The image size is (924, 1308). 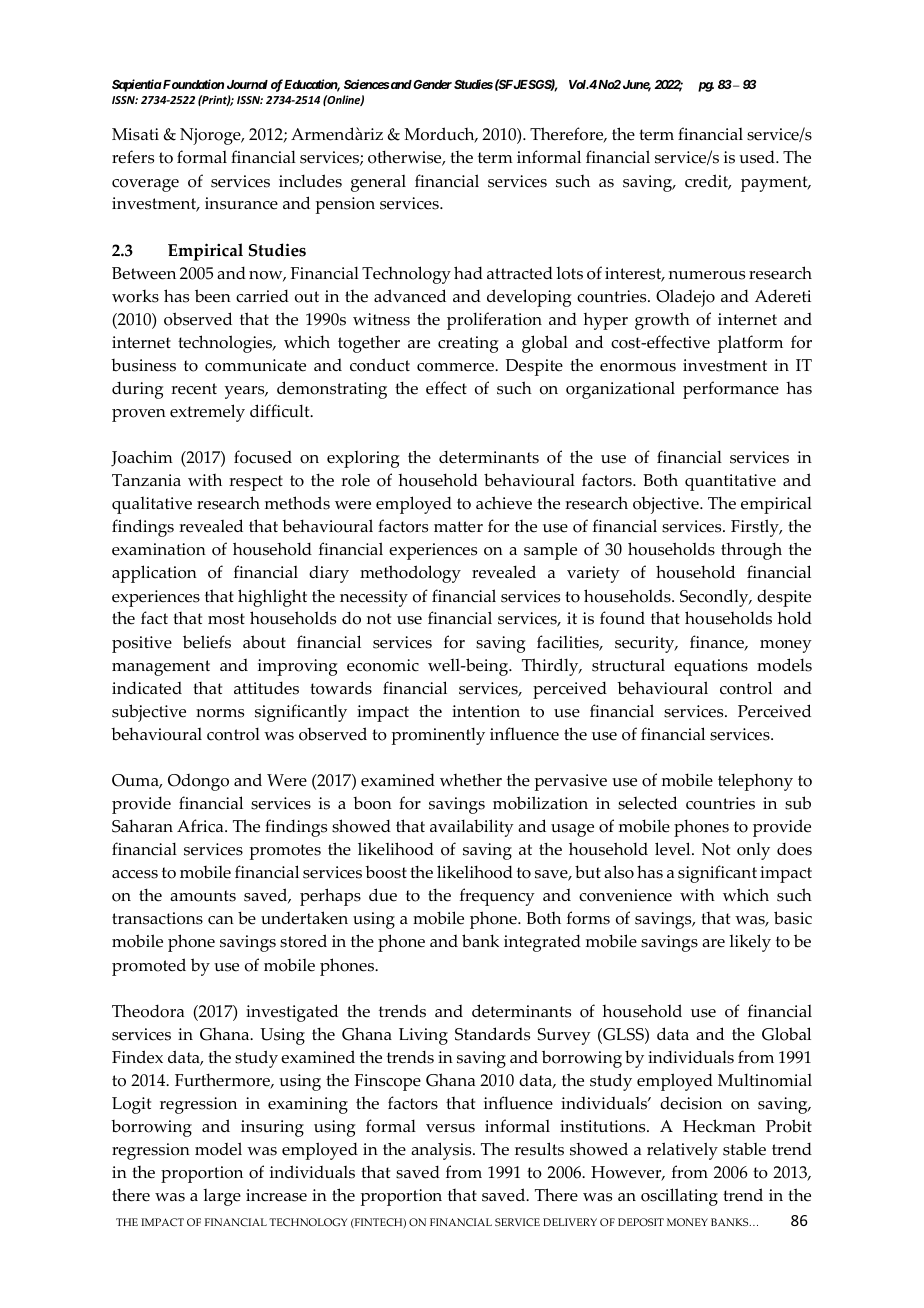 I want to click on Gender, so click(x=431, y=84).
